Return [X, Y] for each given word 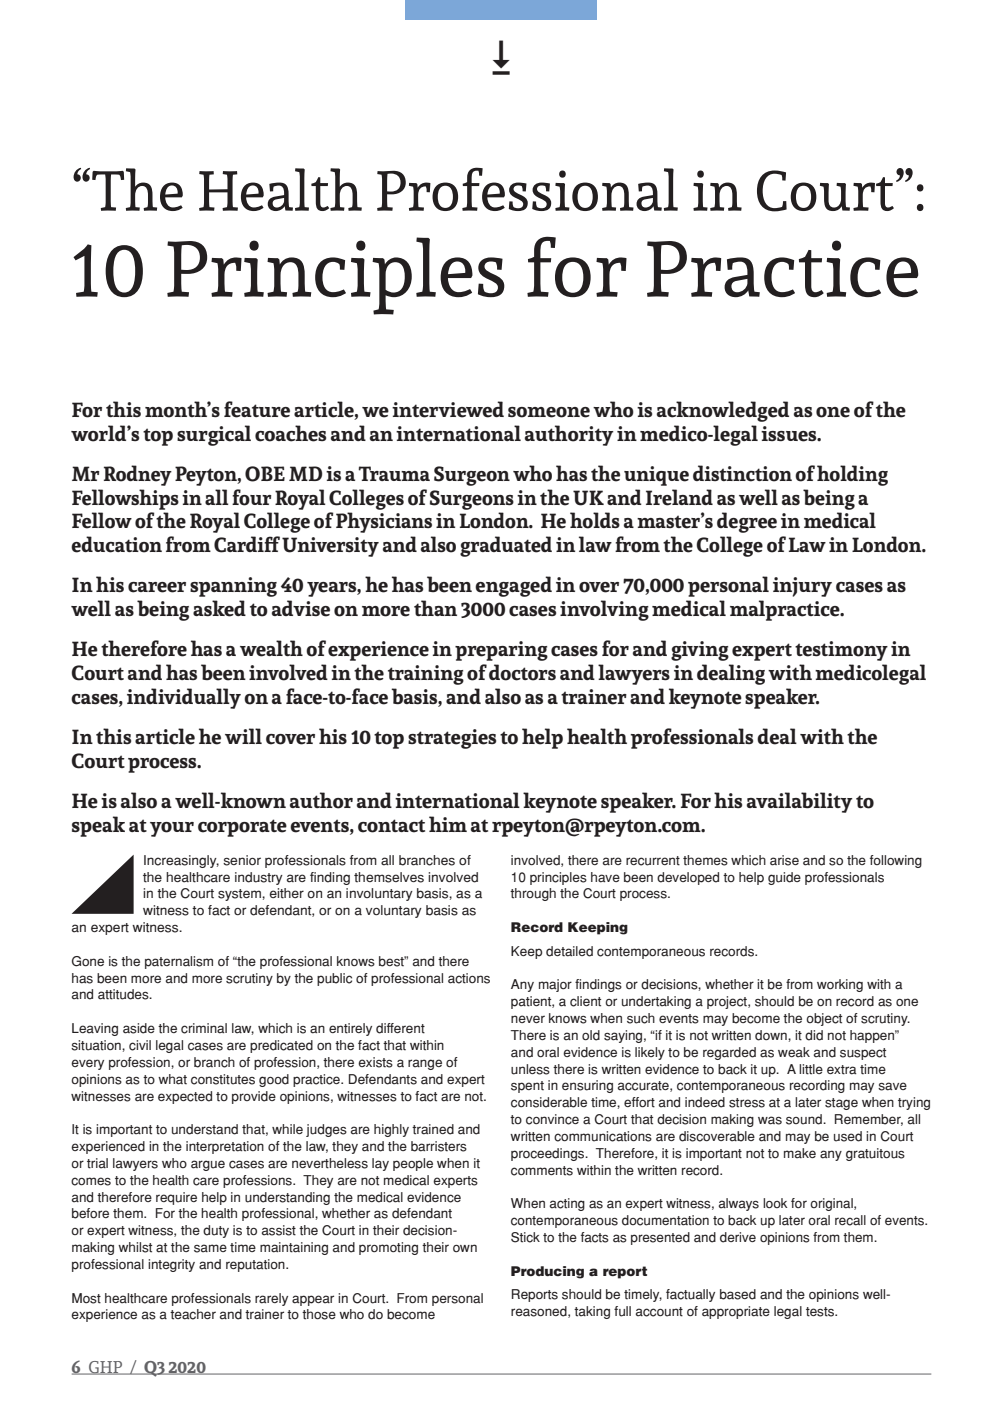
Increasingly [181, 861]
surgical [214, 435]
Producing [547, 1272]
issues [790, 434]
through [533, 894]
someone [549, 412]
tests [821, 1312]
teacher [193, 1314]
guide [784, 878]
